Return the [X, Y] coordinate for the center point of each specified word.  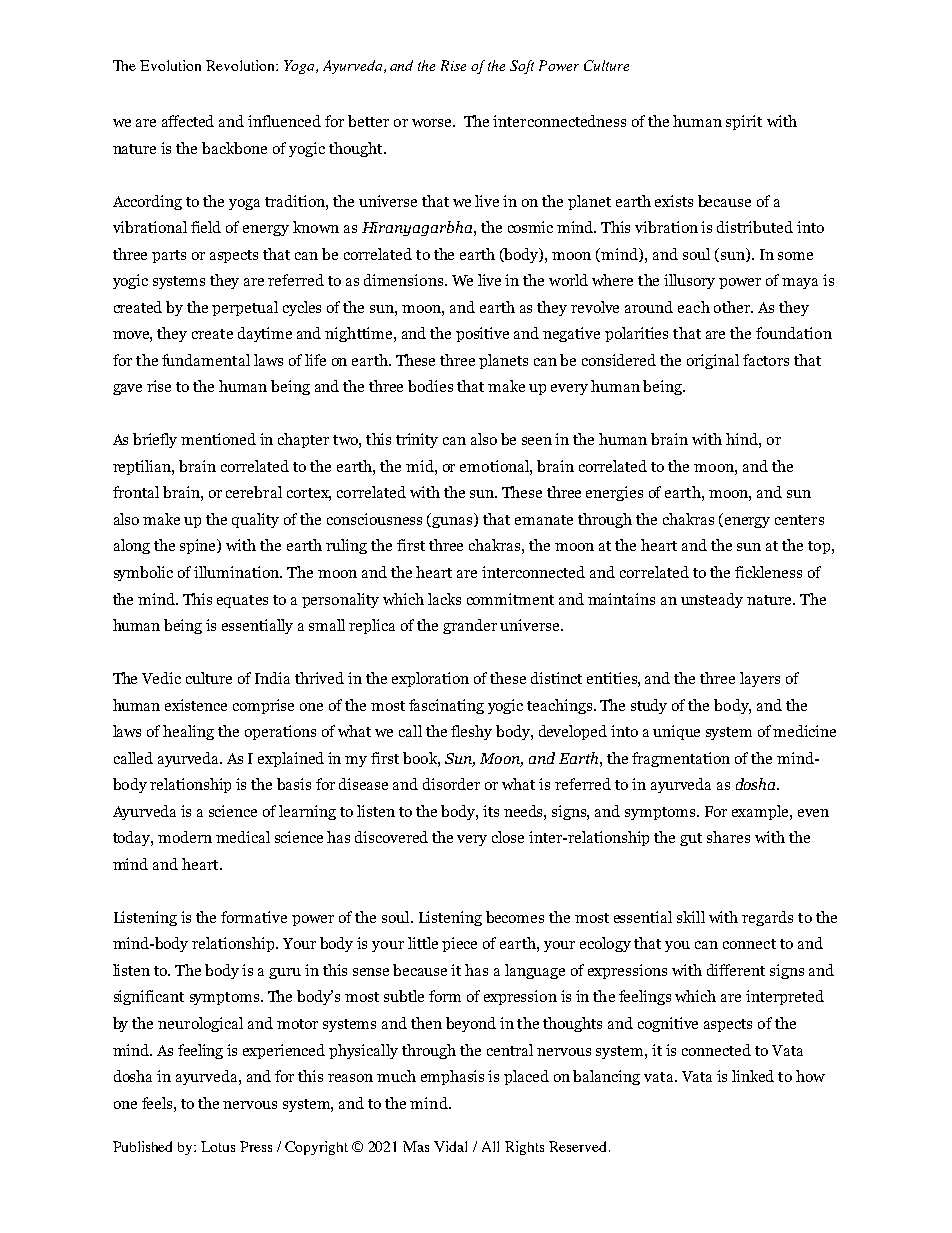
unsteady [712, 600]
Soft [522, 67]
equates [242, 601]
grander [470, 626]
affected [188, 121]
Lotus [218, 1146]
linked [753, 1076]
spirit [744, 122]
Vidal [450, 1146]
